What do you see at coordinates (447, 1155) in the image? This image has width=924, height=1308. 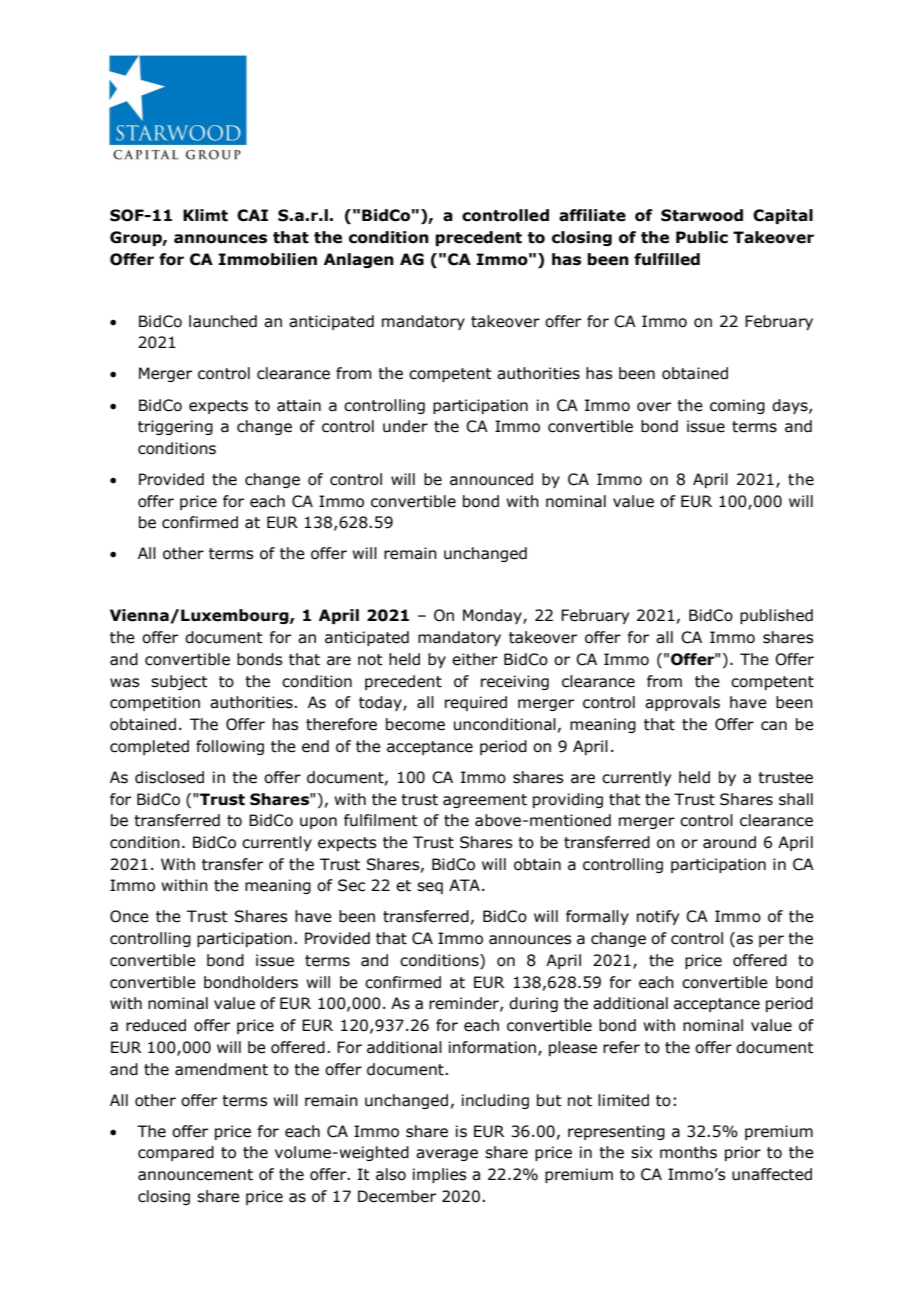 I see `average` at bounding box center [447, 1155].
